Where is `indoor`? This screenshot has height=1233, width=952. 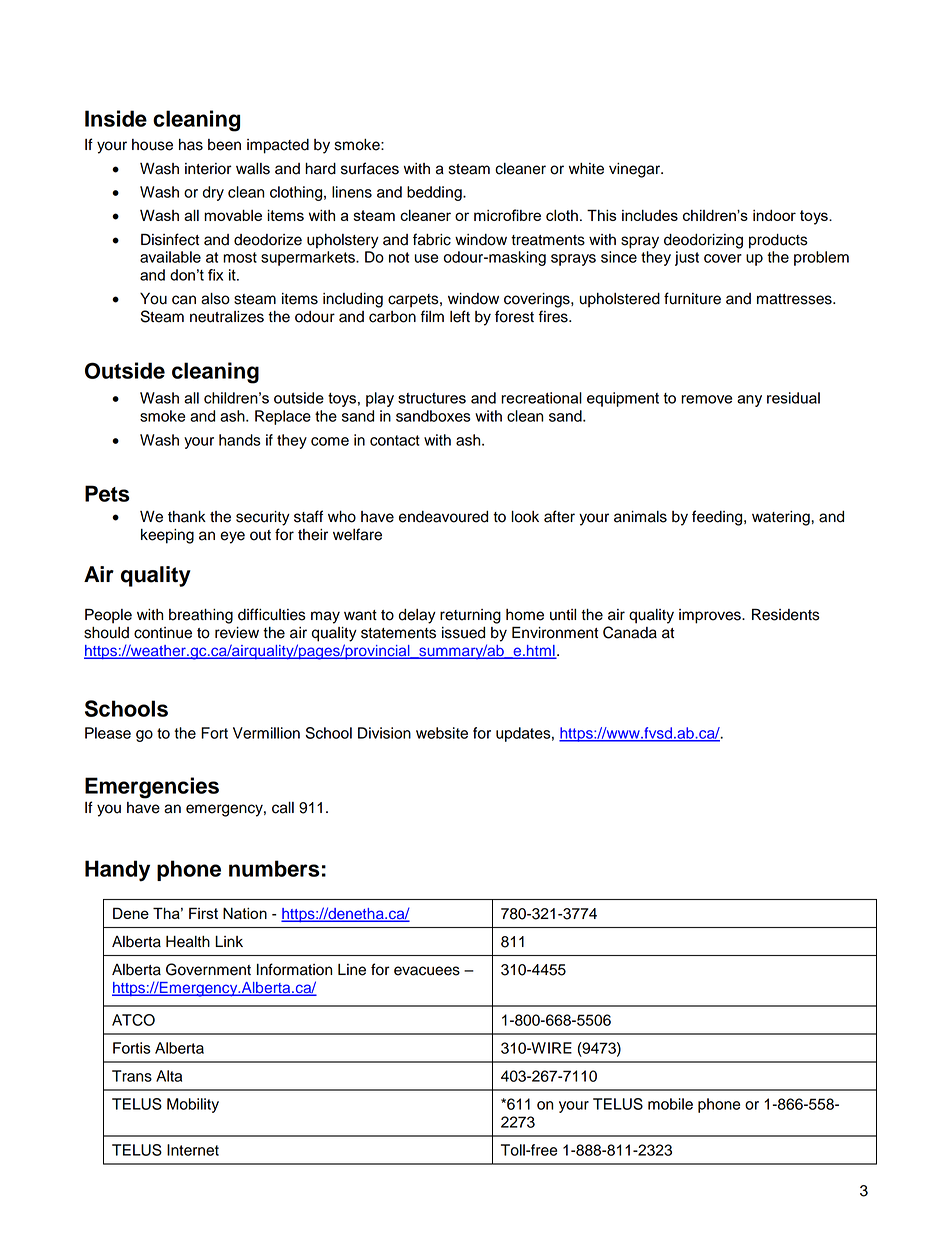
indoor is located at coordinates (774, 215).
